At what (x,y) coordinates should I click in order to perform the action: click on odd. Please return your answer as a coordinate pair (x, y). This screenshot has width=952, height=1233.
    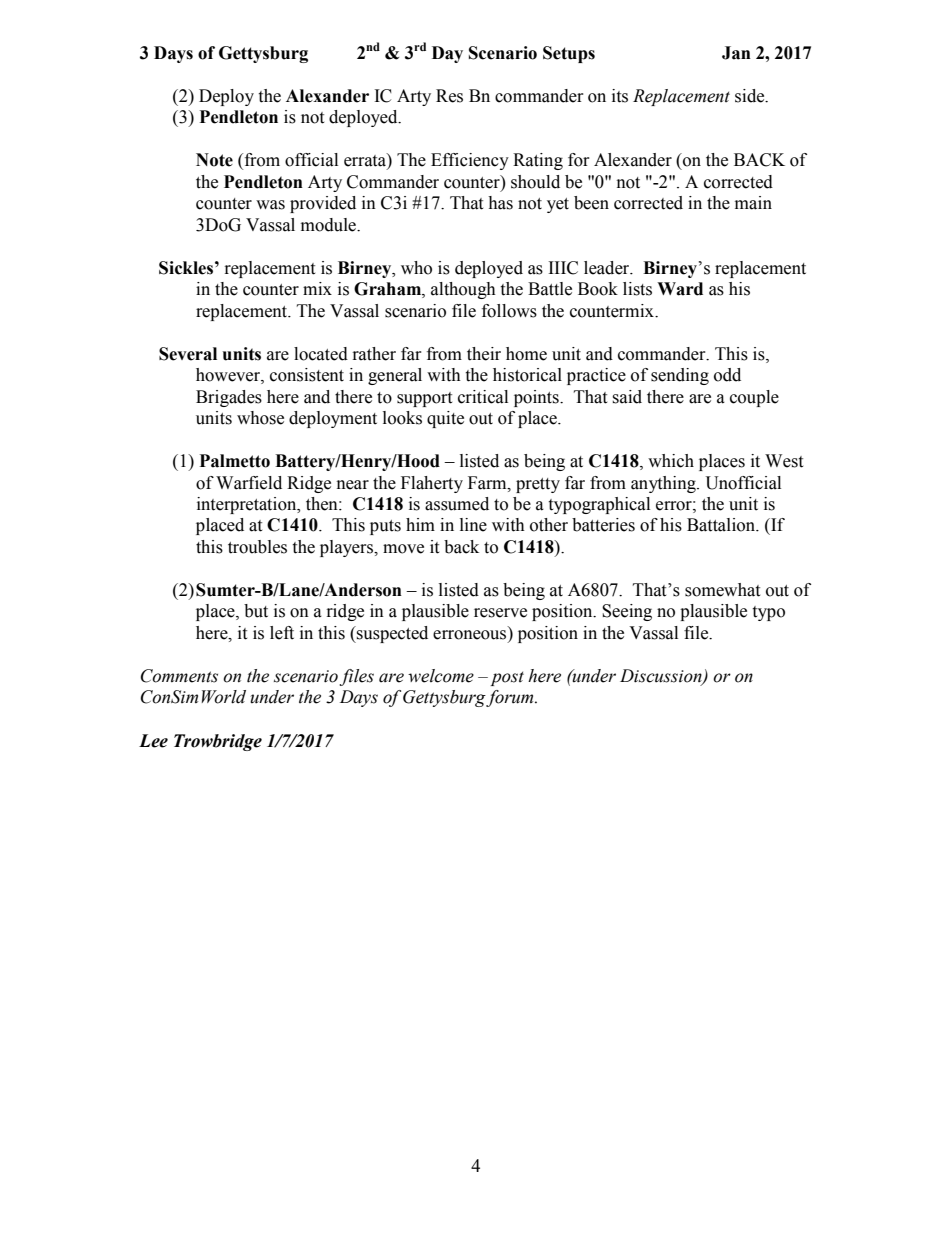
    Looking at the image, I should click on (727, 375).
